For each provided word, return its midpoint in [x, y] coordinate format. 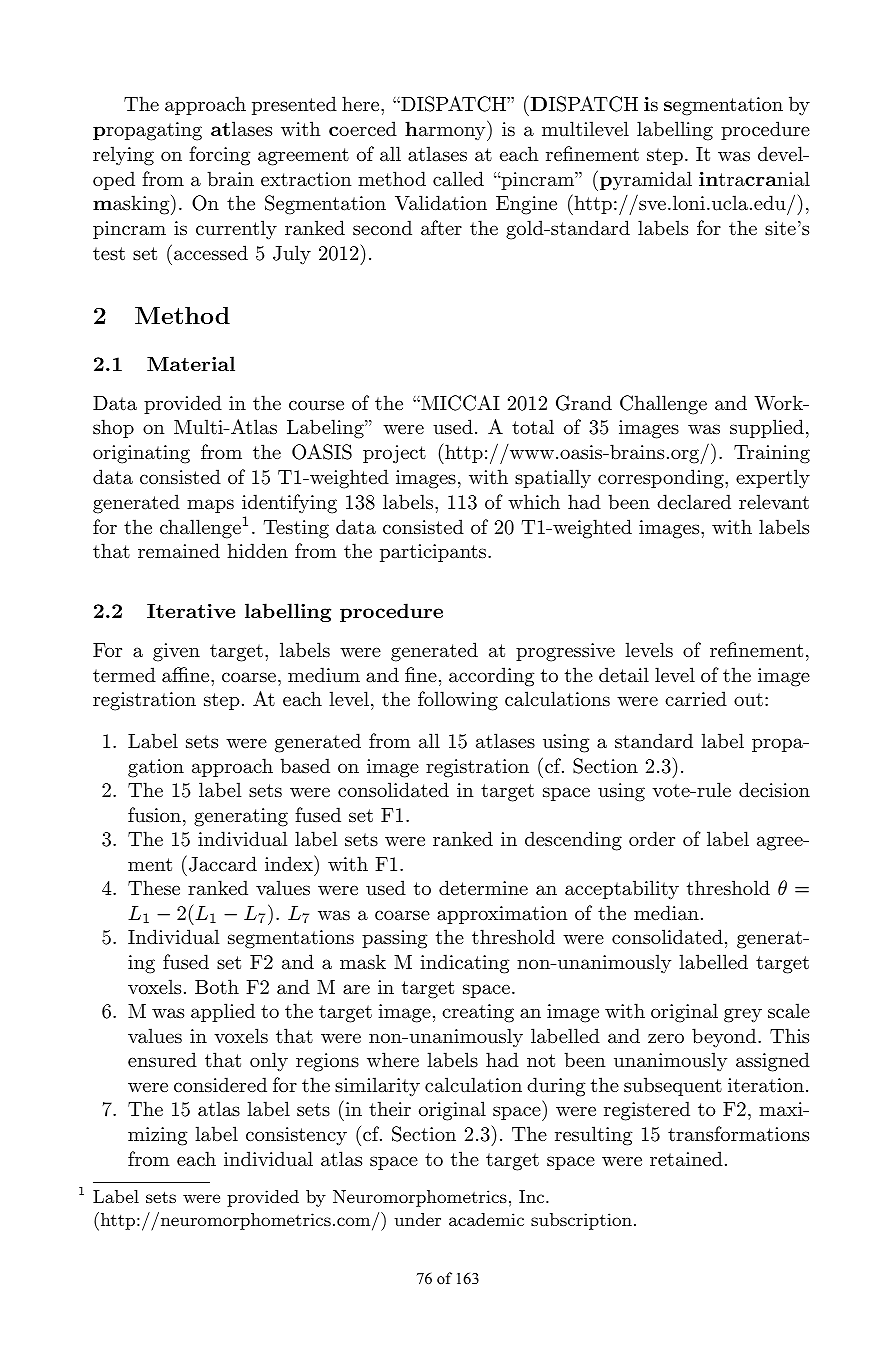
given [176, 652]
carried [696, 699]
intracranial [754, 179]
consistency [296, 1136]
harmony [446, 130]
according [491, 677]
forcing [219, 156]
